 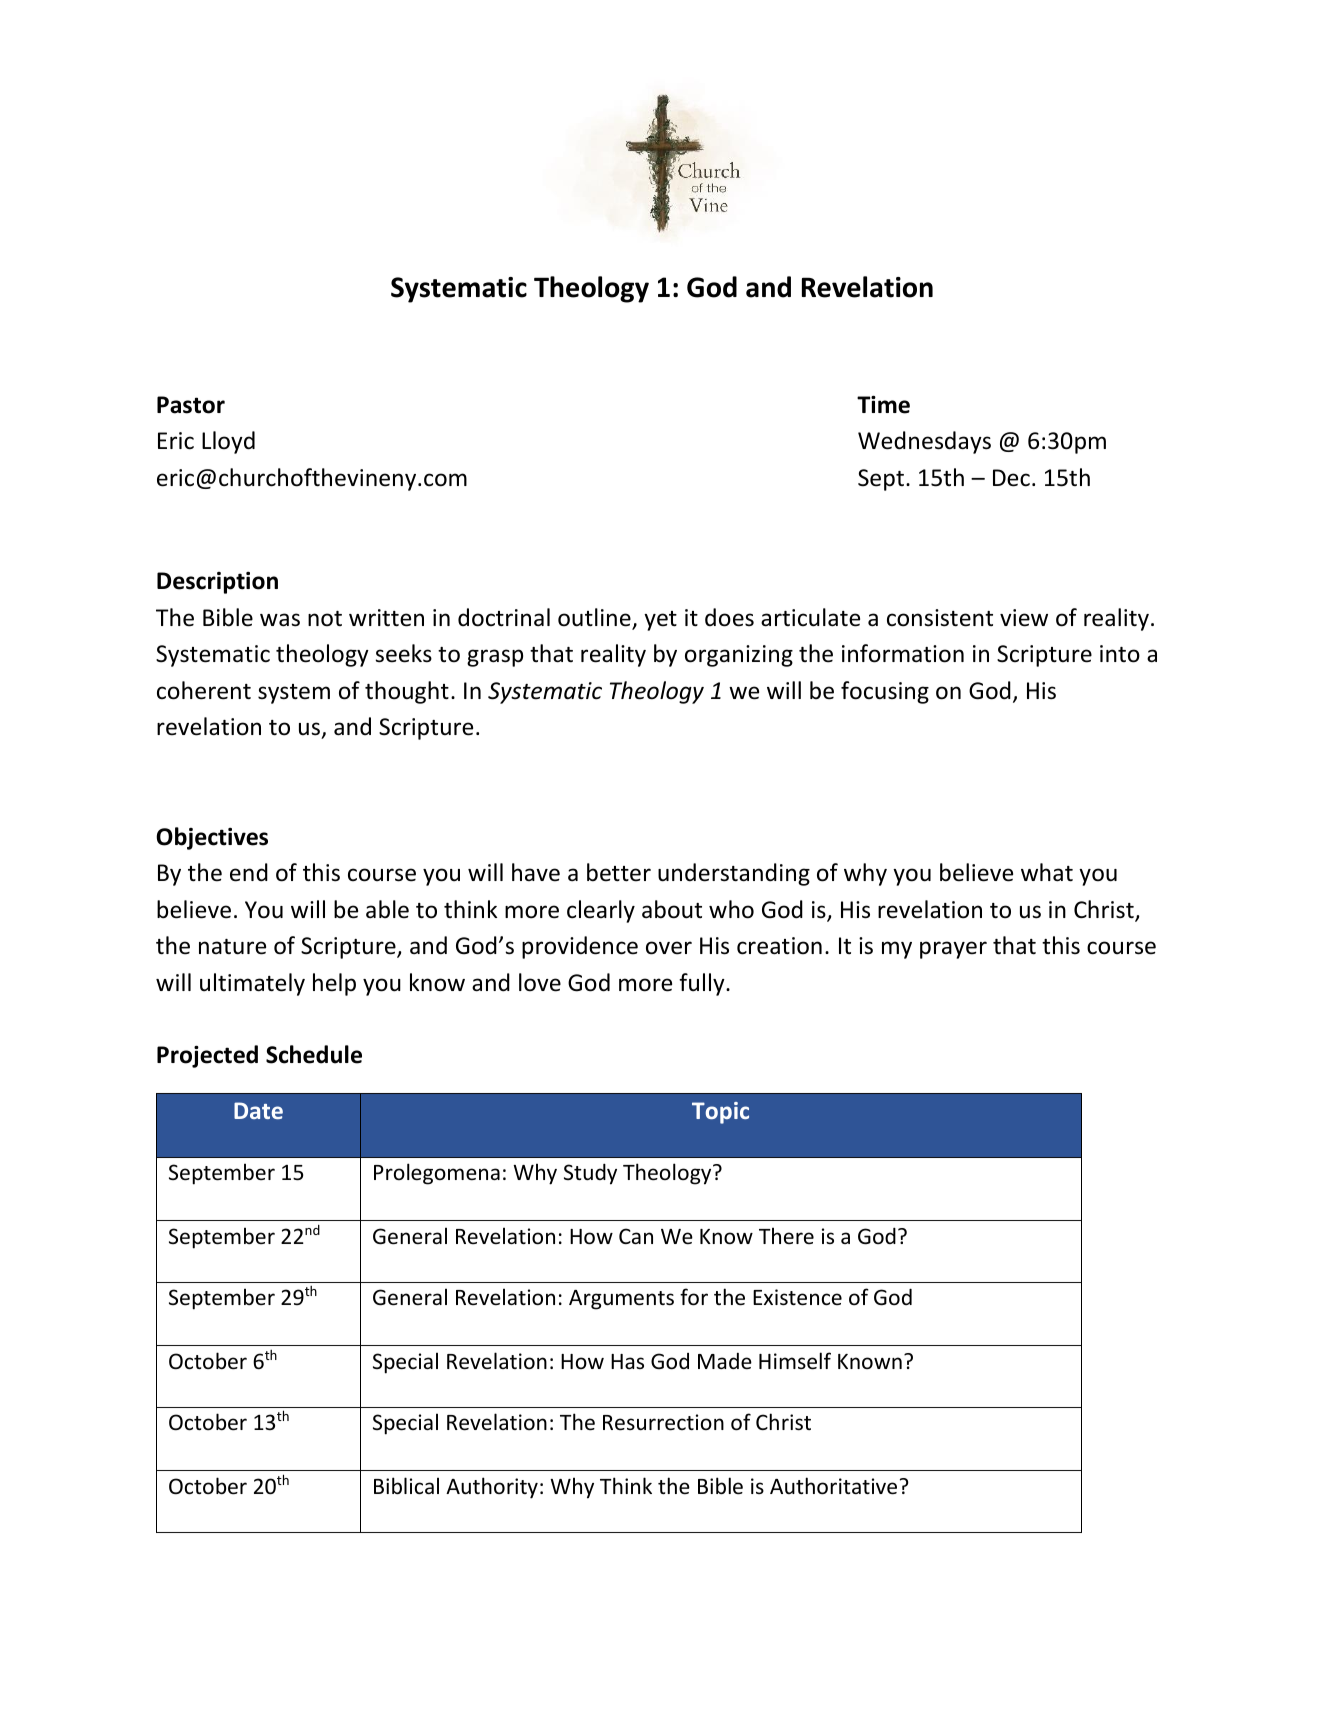 What do you see at coordinates (883, 404) in the screenshot?
I see `Time` at bounding box center [883, 404].
